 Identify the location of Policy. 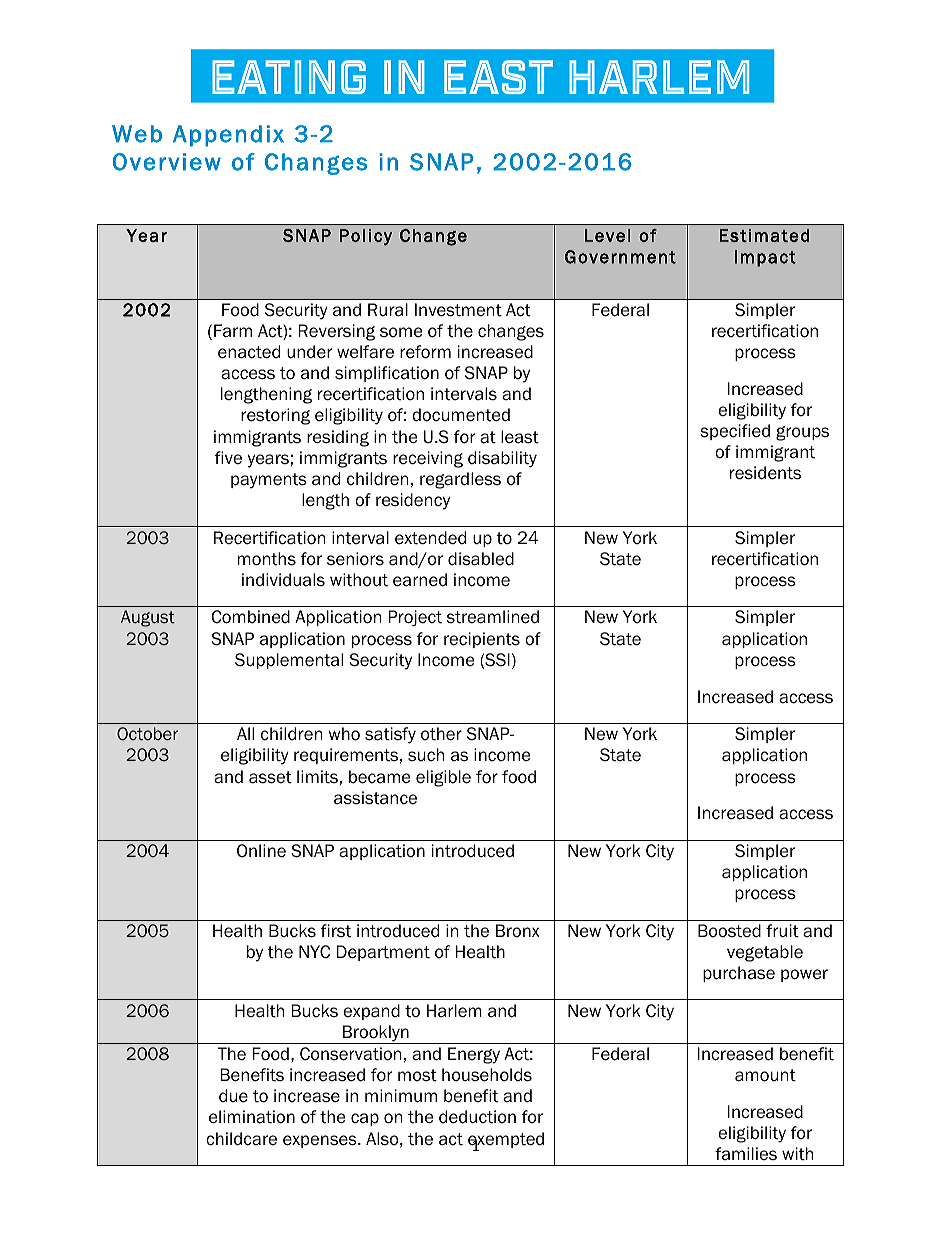
(366, 237).
